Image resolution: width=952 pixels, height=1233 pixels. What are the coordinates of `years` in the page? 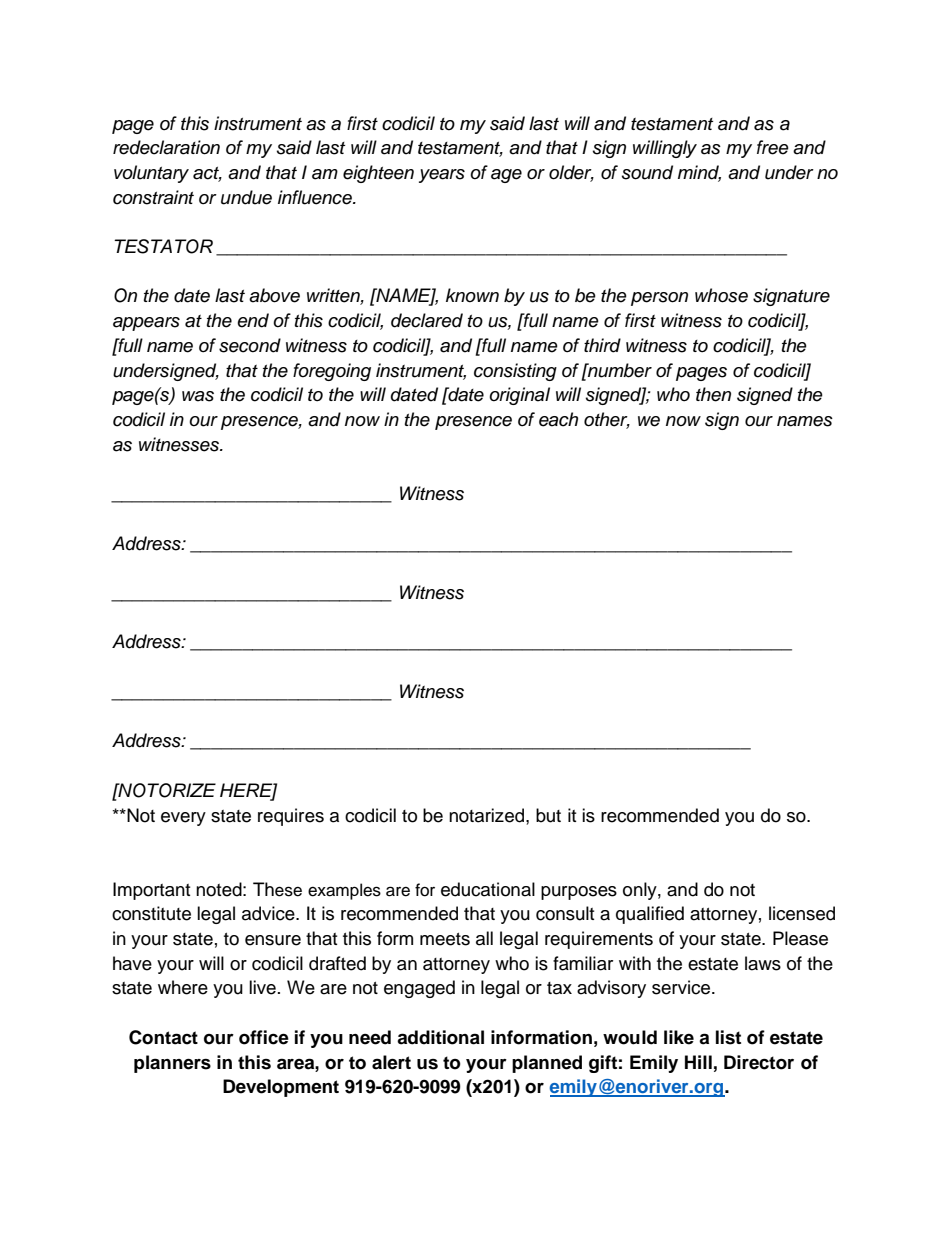 It's located at (442, 176).
